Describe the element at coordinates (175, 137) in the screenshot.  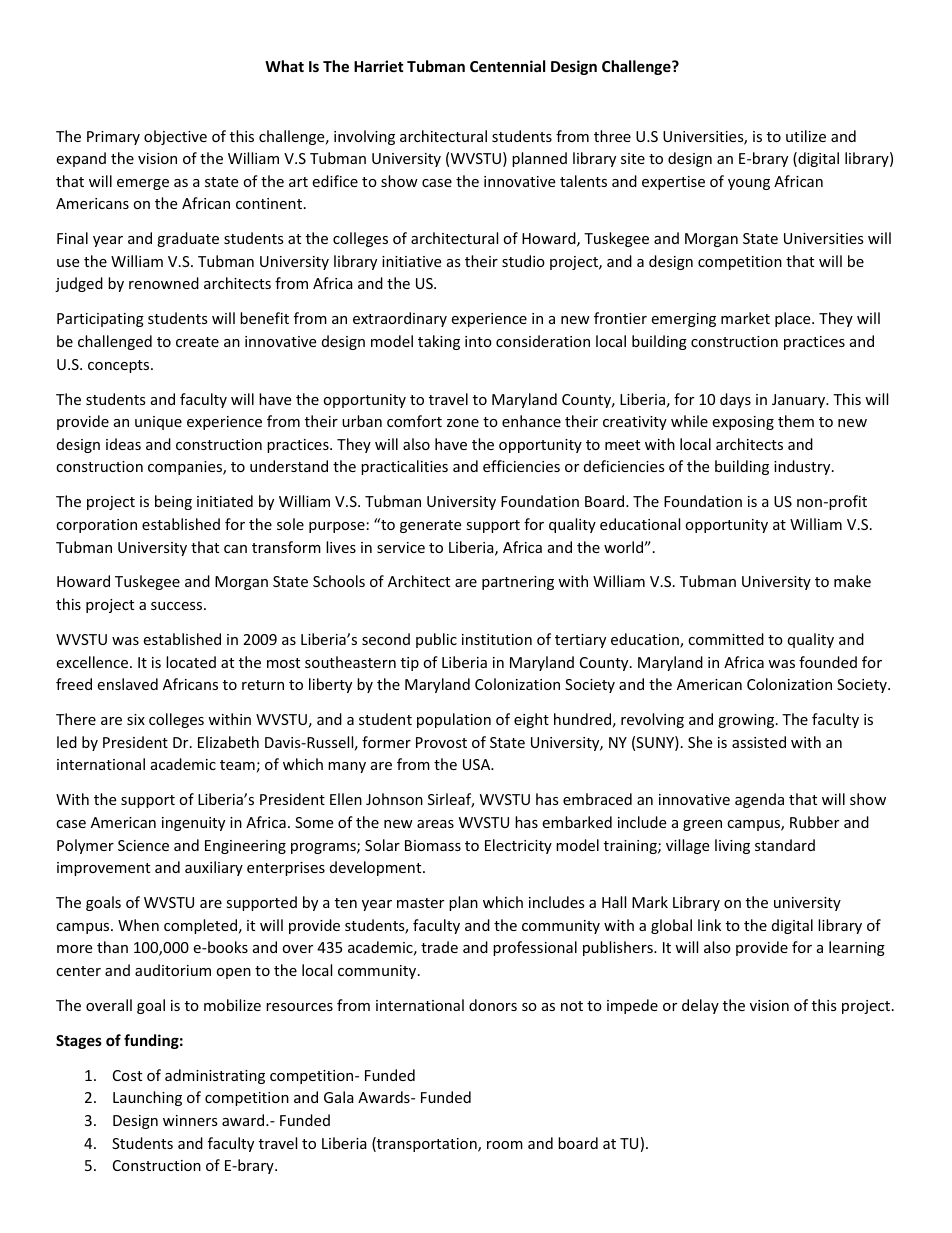
I see `objective` at that location.
